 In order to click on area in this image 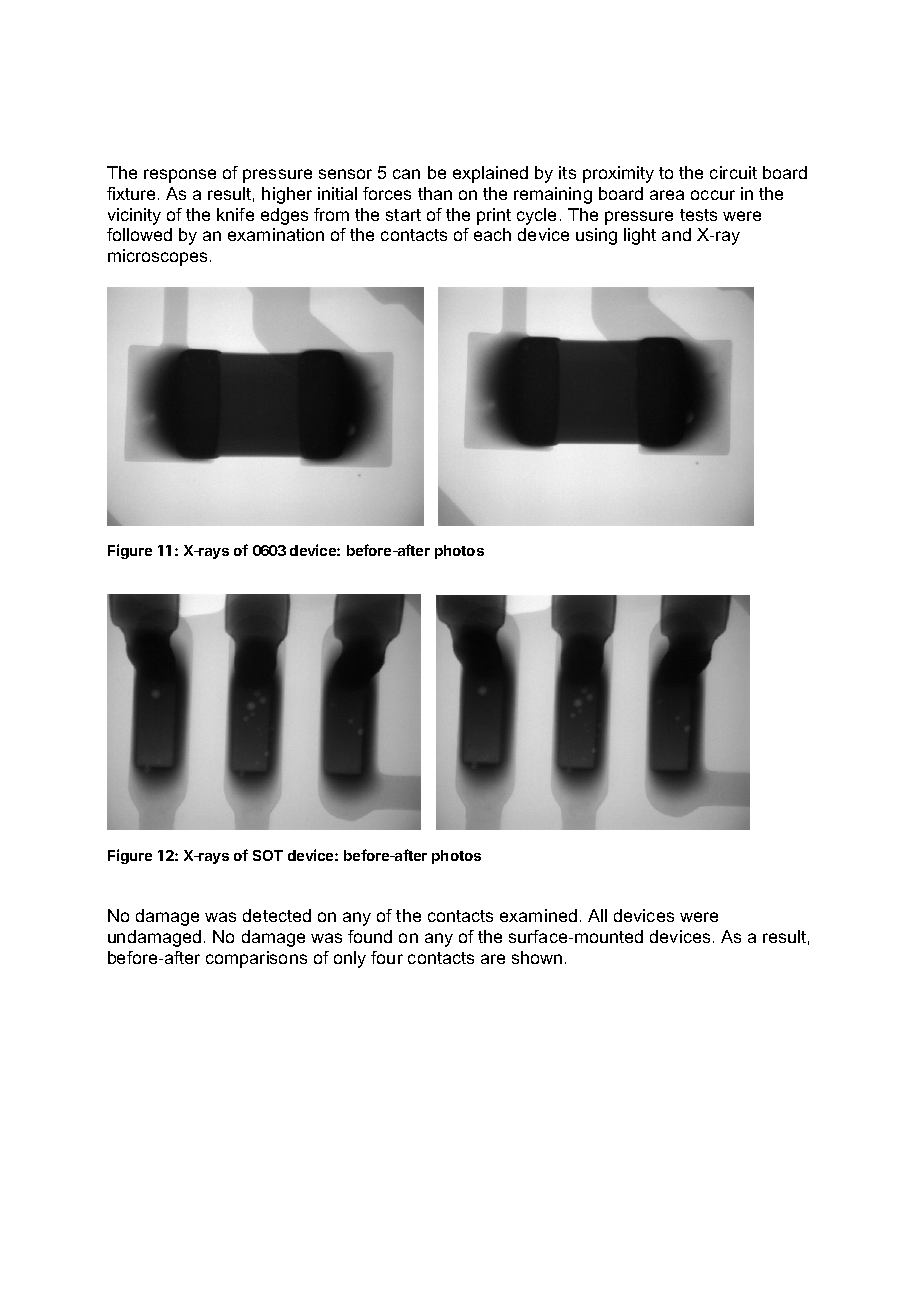, I will do `click(667, 195)`.
